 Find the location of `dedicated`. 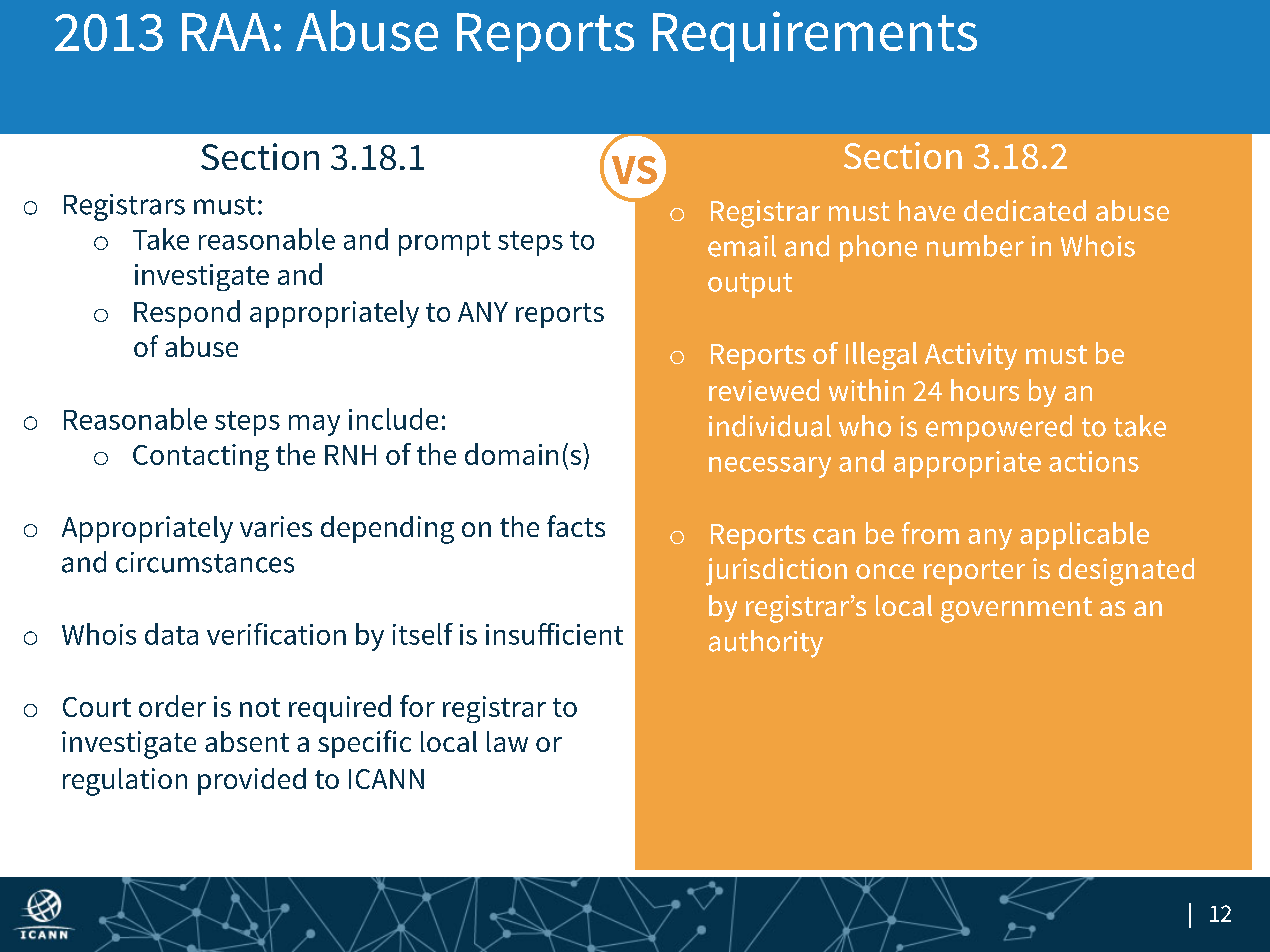

dedicated is located at coordinates (1025, 210).
